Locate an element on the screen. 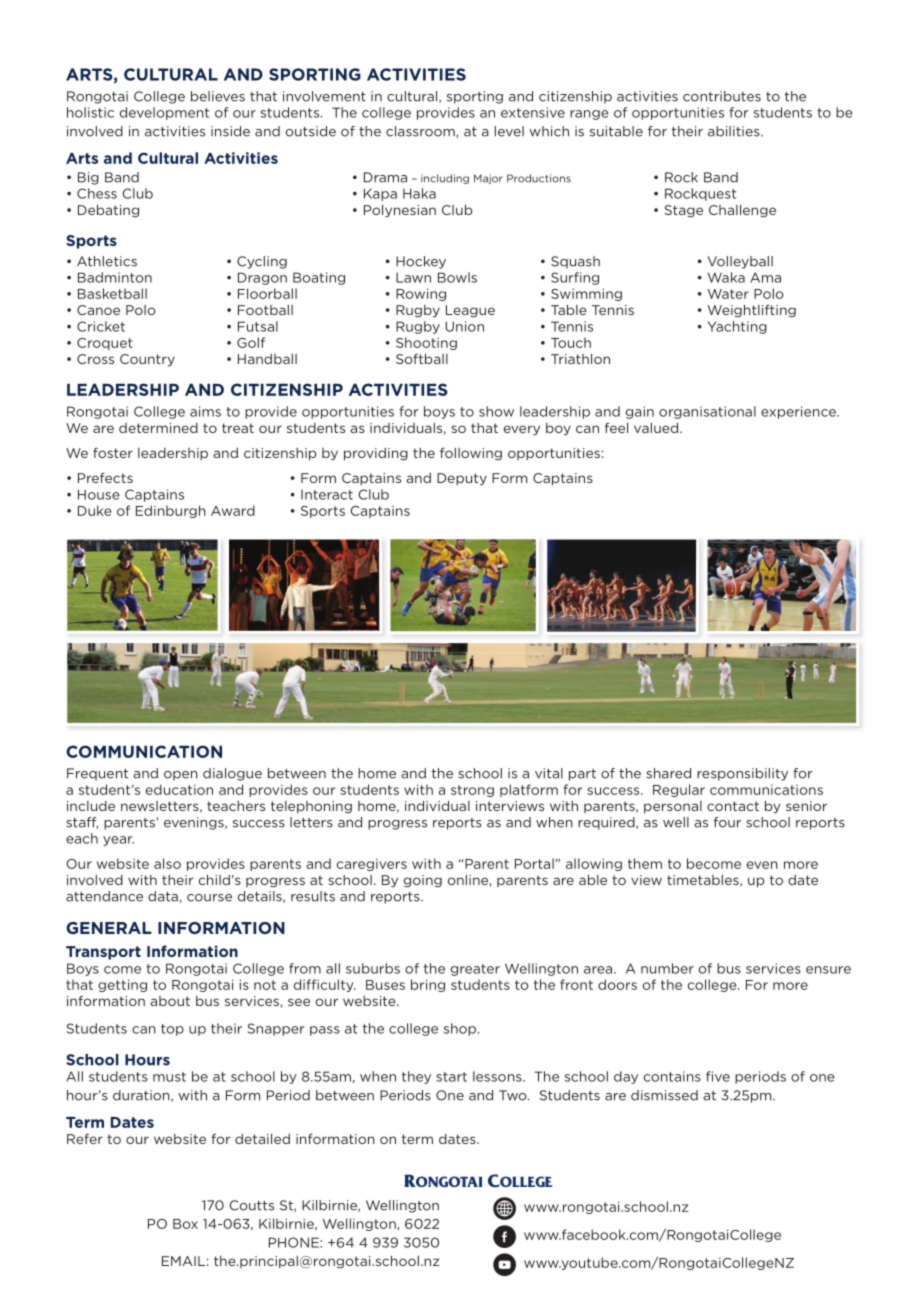  Box is located at coordinates (185, 1224).
